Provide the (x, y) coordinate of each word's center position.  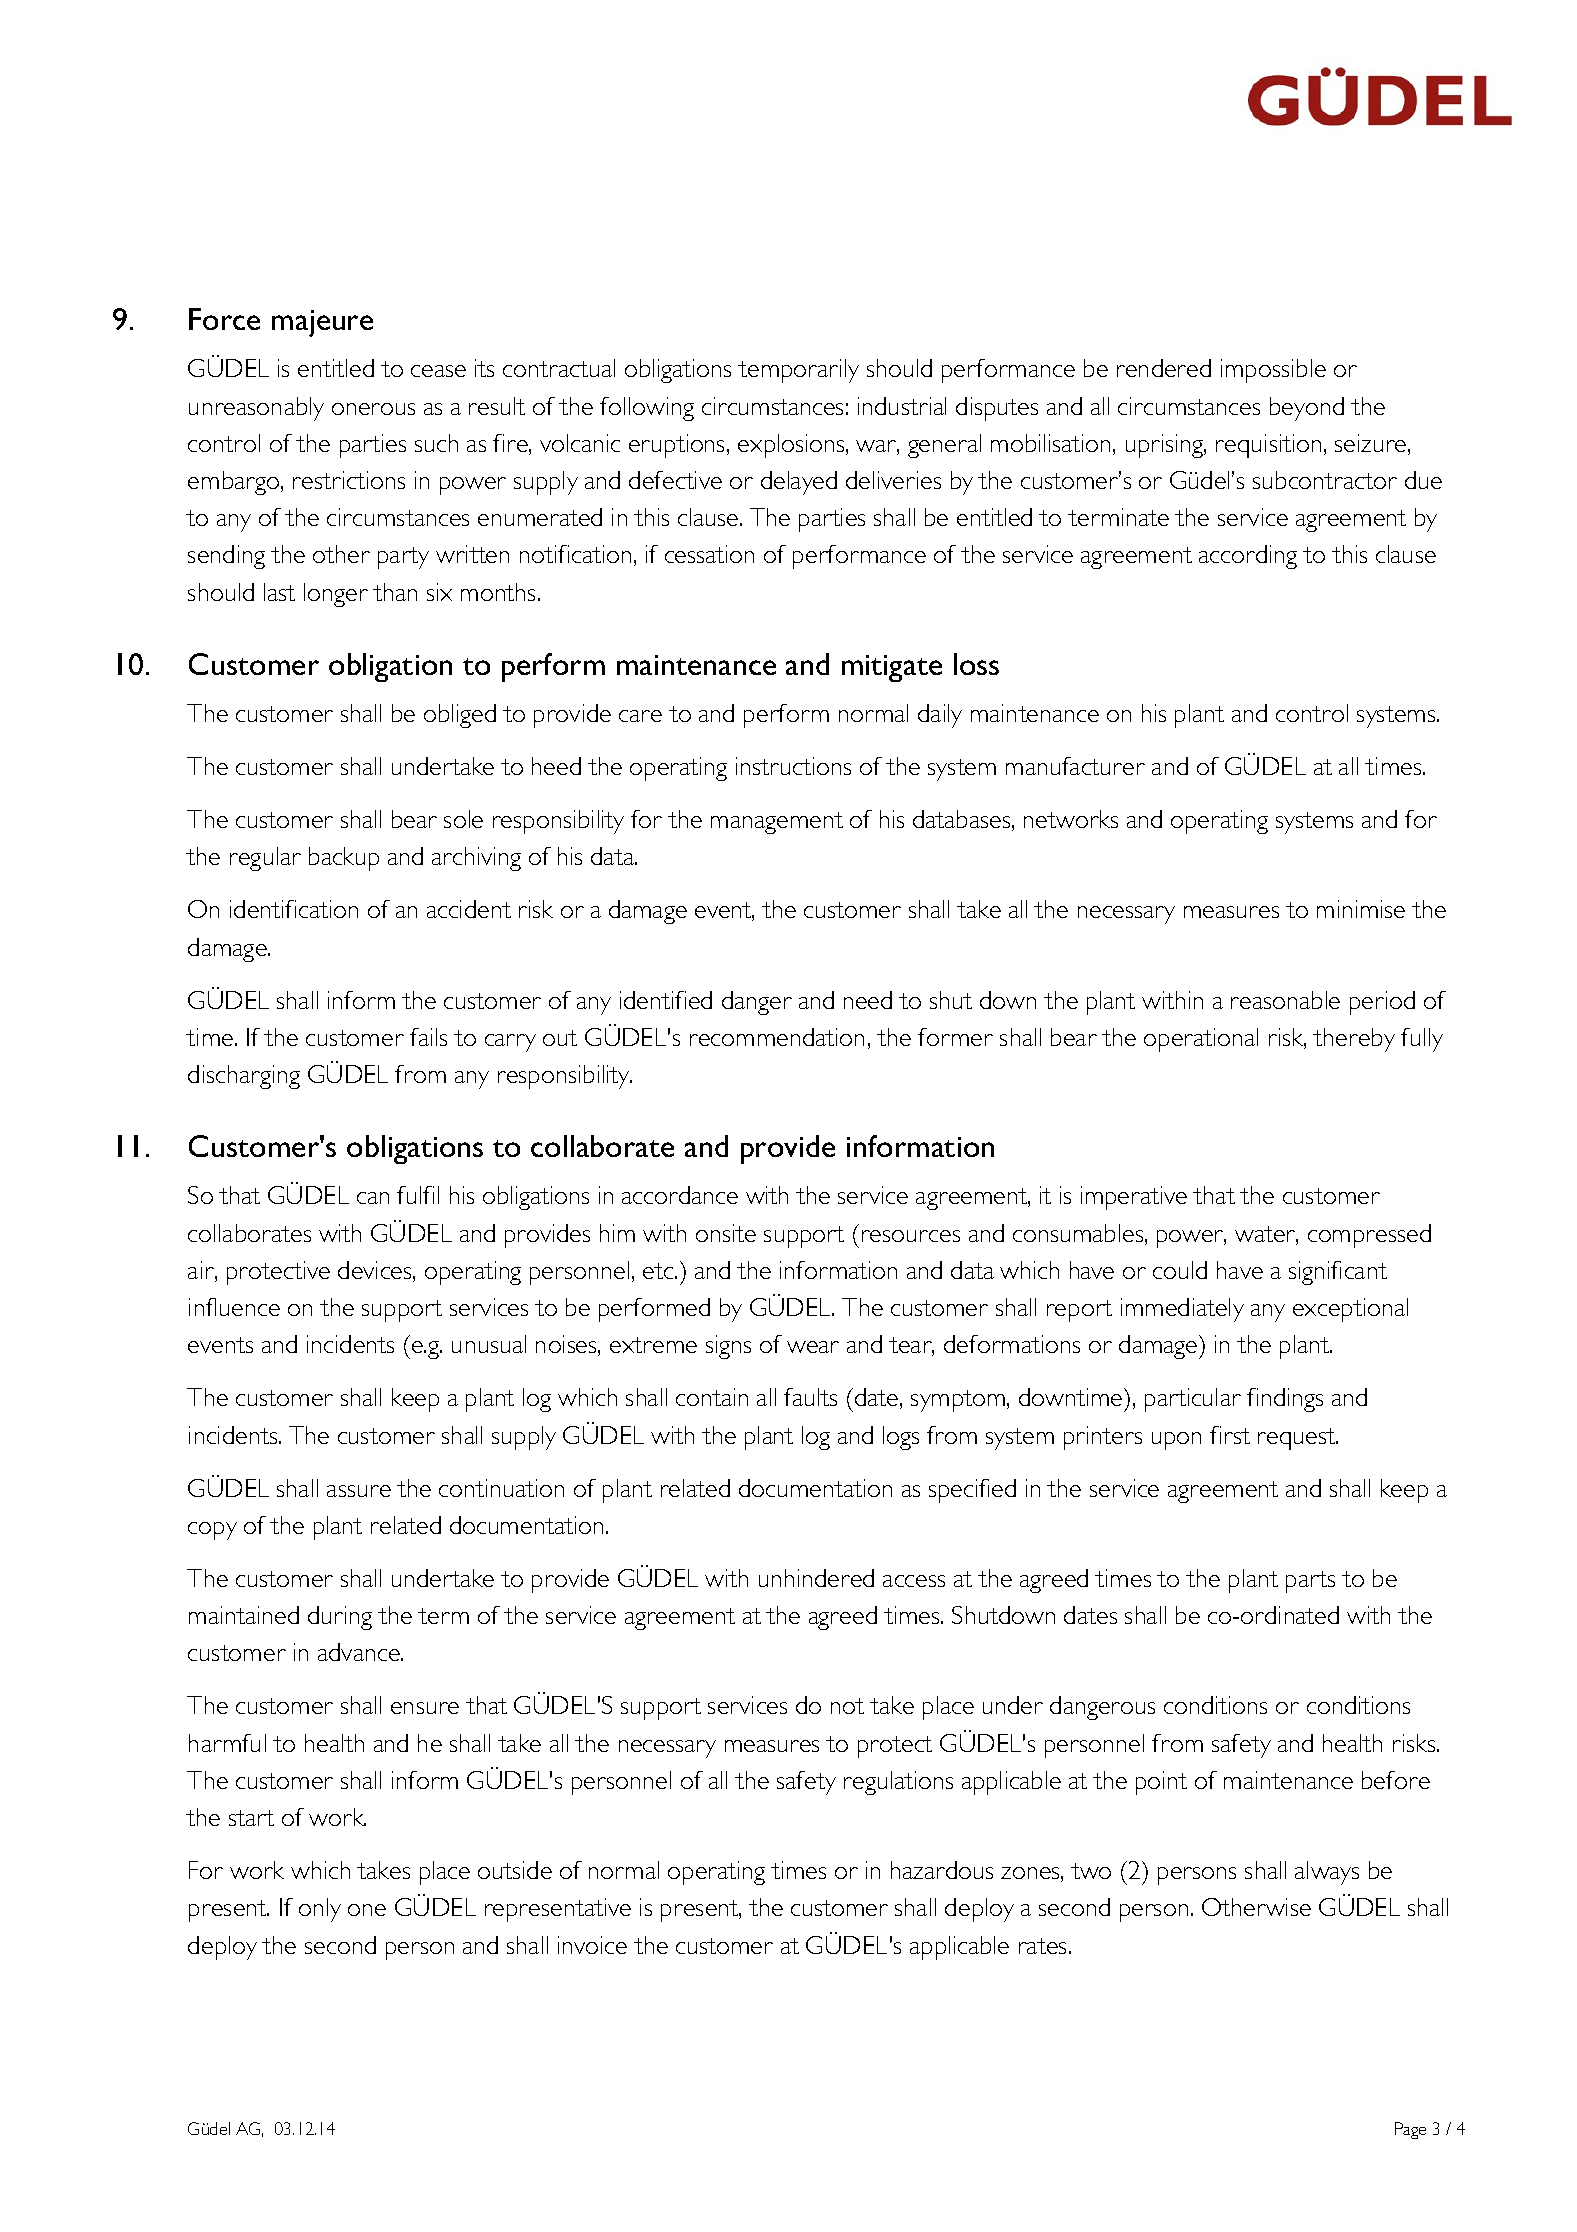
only (320, 1910)
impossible (1273, 371)
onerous (373, 409)
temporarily (798, 371)
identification (294, 909)
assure (359, 1491)
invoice (592, 1945)
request (1298, 1439)
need (868, 1000)
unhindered (816, 1578)
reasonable (1285, 1000)
